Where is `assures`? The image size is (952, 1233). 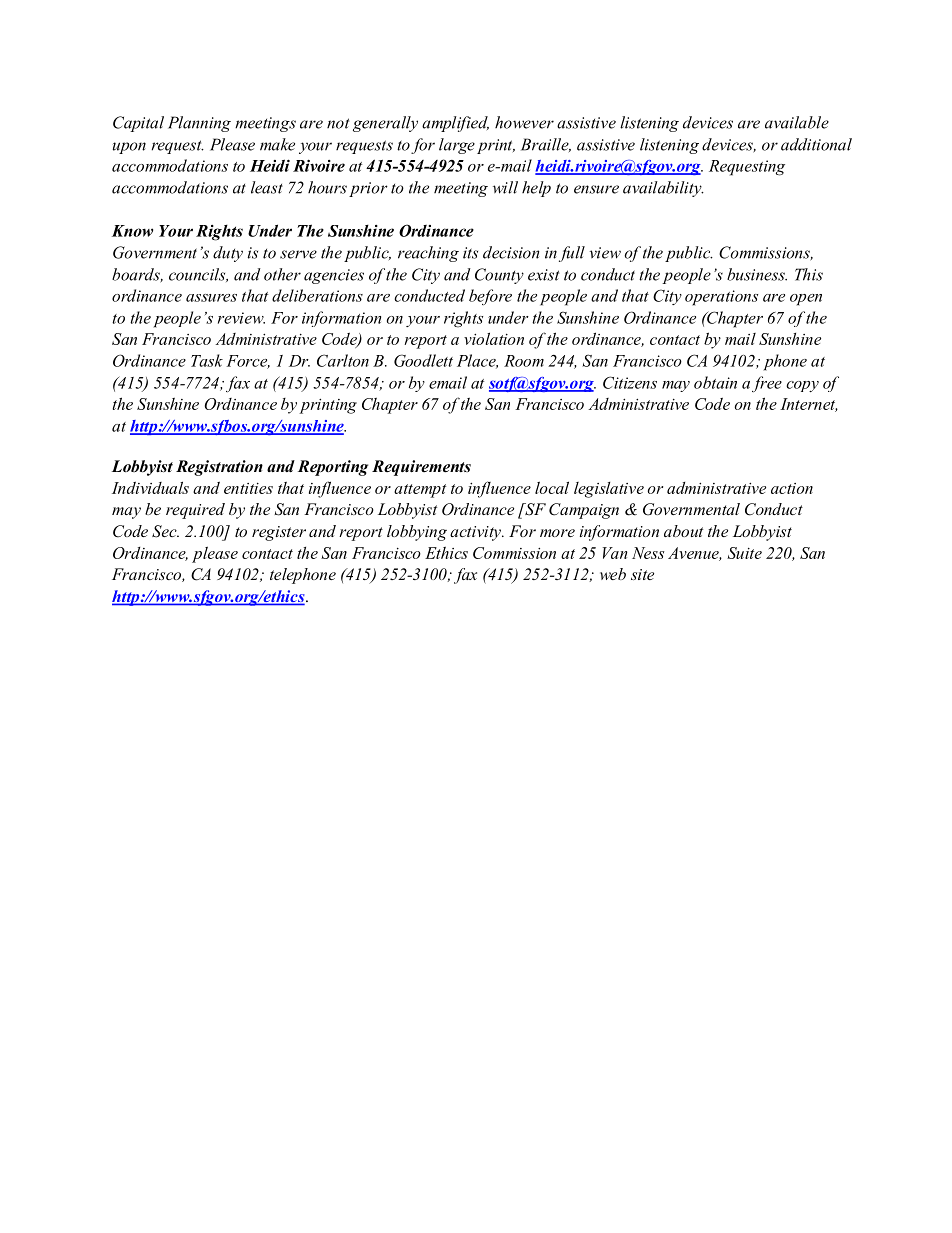
assures is located at coordinates (211, 298).
